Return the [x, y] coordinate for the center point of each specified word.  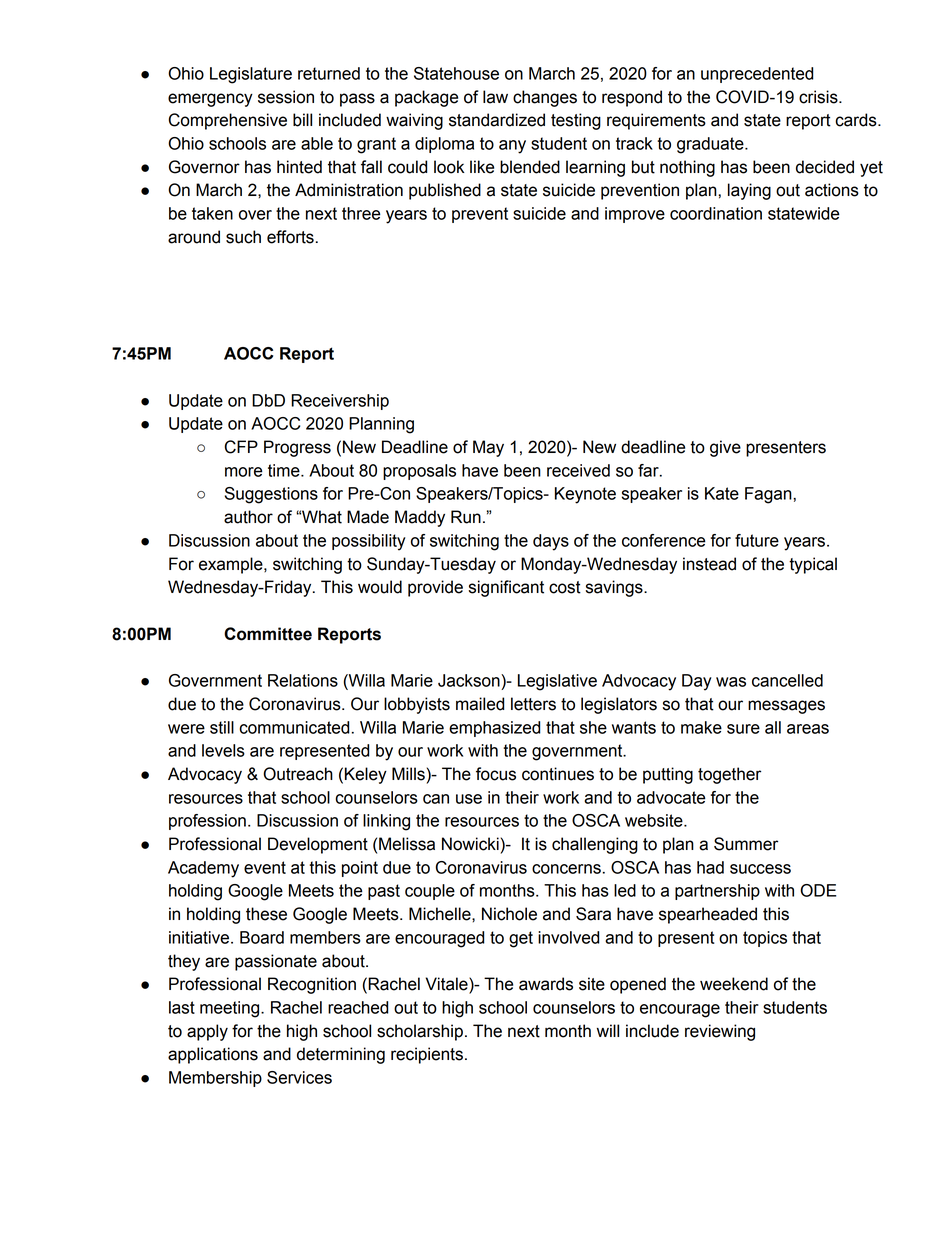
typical [813, 565]
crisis [819, 97]
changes [545, 98]
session [286, 97]
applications [213, 1055]
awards [546, 984]
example [232, 565]
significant [506, 588]
